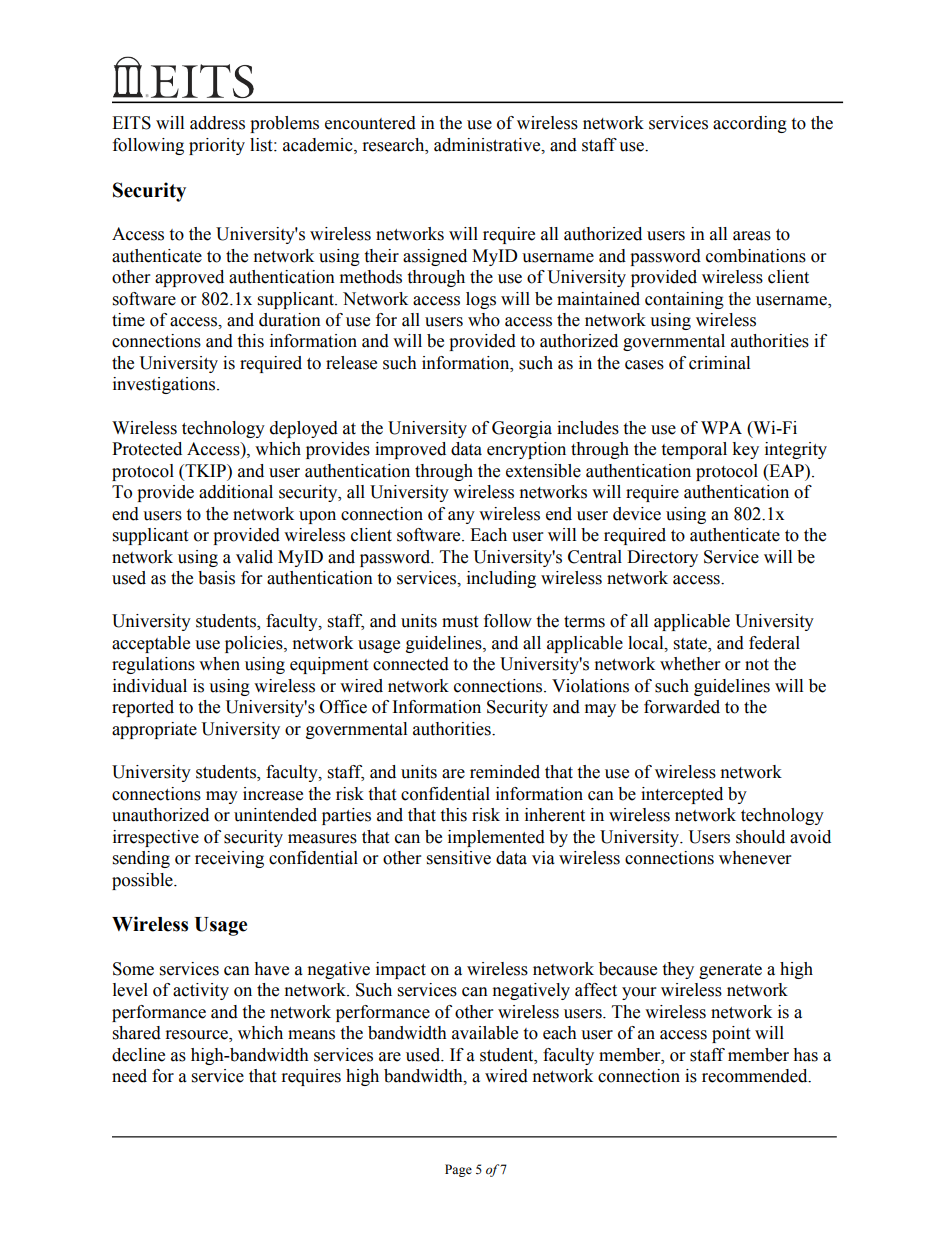 This page has height=1233, width=952. Describe the element at coordinates (488, 145) in the page. I see `administrative` at that location.
